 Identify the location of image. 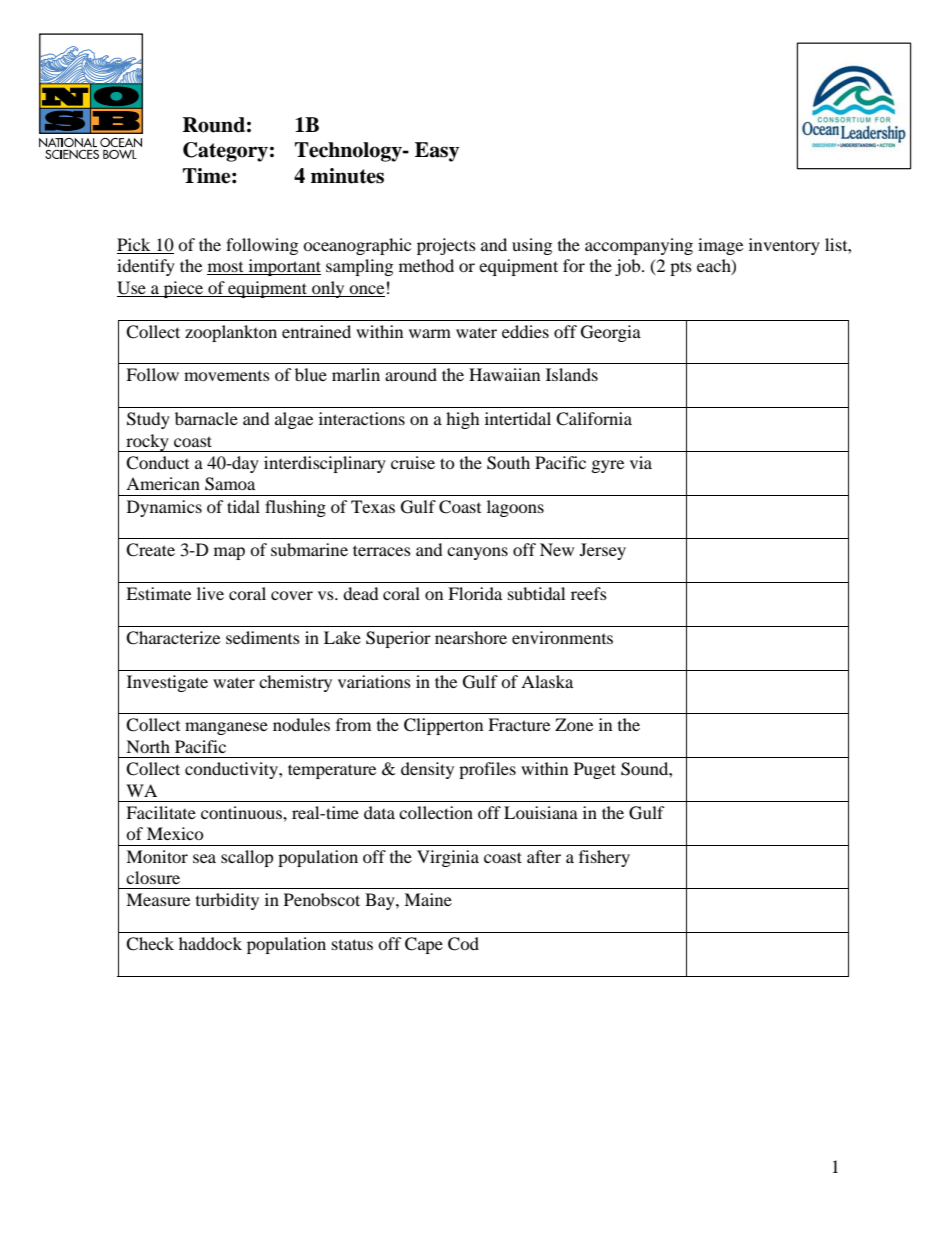
(720, 246).
